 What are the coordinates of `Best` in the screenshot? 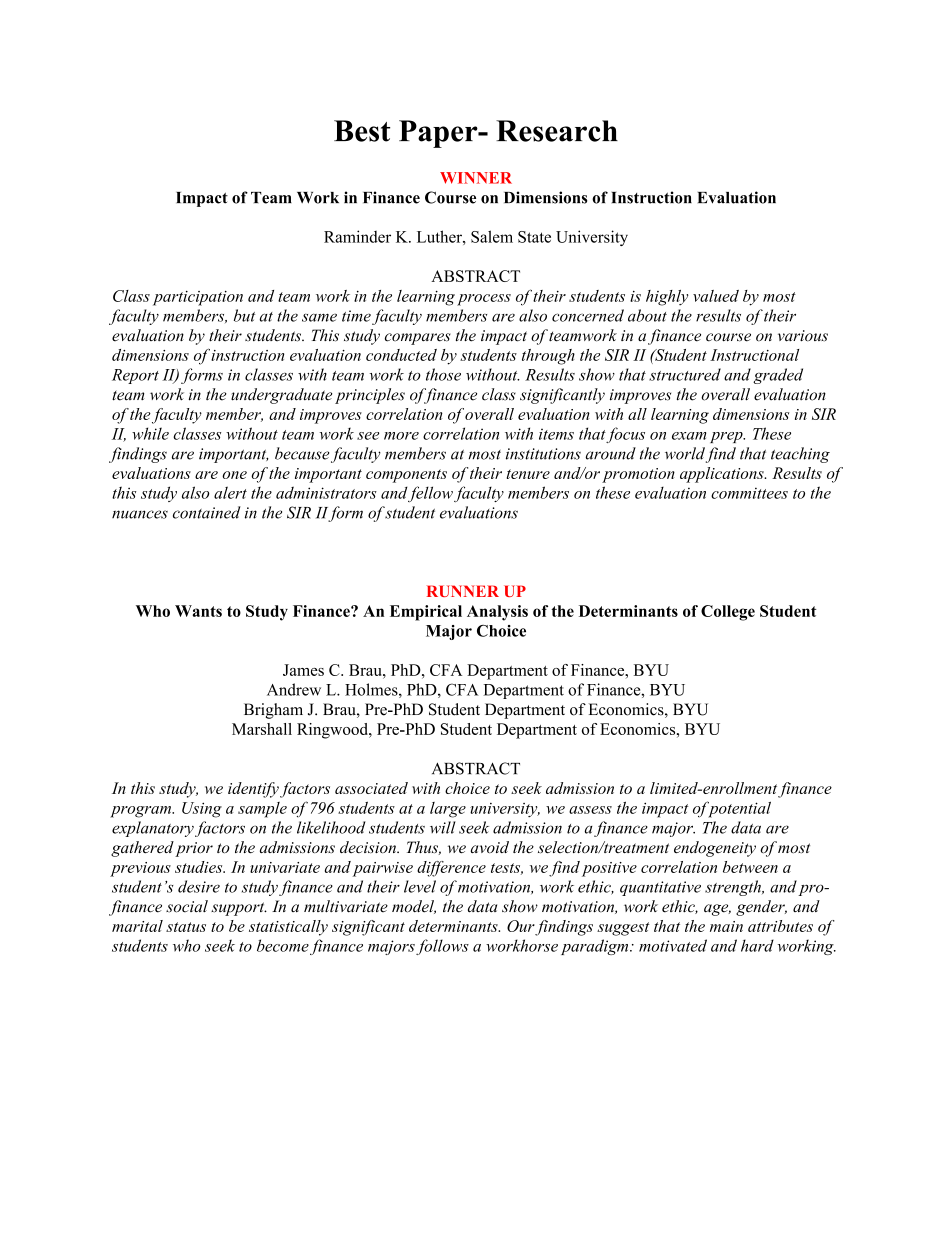 It's located at (362, 131).
